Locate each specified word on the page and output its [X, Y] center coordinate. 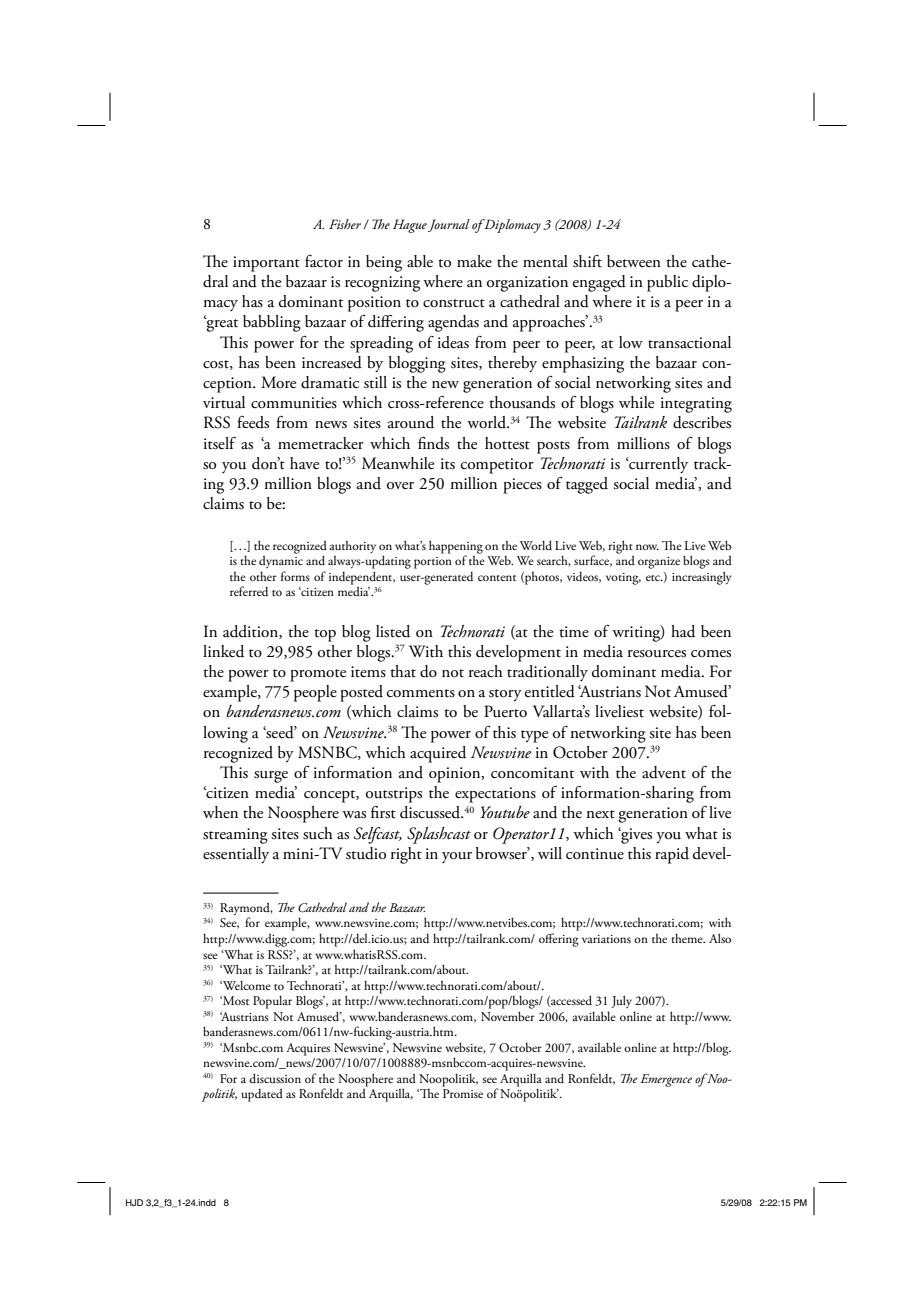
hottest [507, 443]
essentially [236, 855]
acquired [438, 754]
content [497, 578]
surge [271, 777]
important [266, 264]
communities [294, 403]
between [634, 261]
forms [295, 576]
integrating [696, 405]
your [457, 857]
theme [688, 938]
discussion [275, 1078]
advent [664, 772]
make [474, 261]
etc [654, 578]
